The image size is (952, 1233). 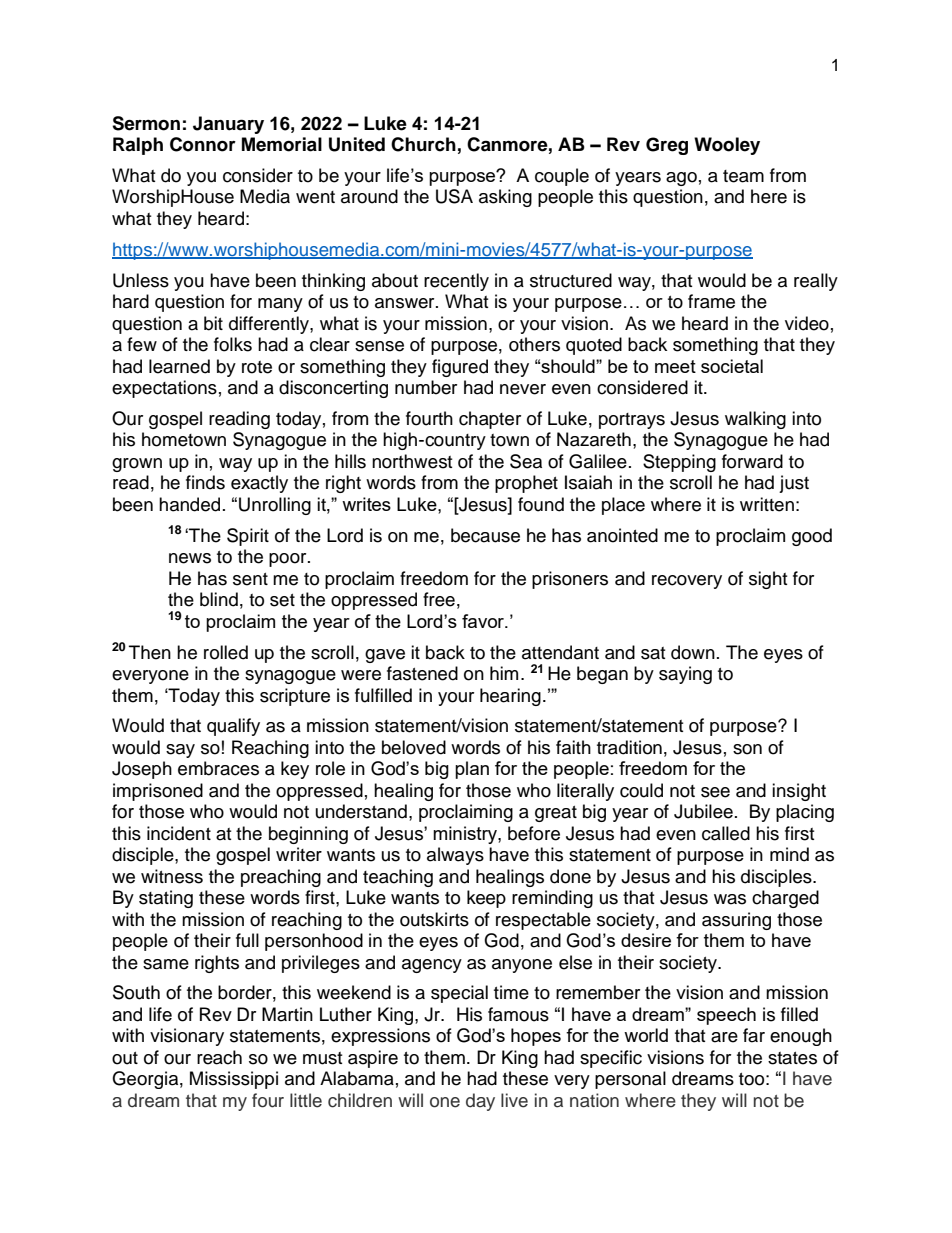 I want to click on Wooley, so click(x=727, y=146).
